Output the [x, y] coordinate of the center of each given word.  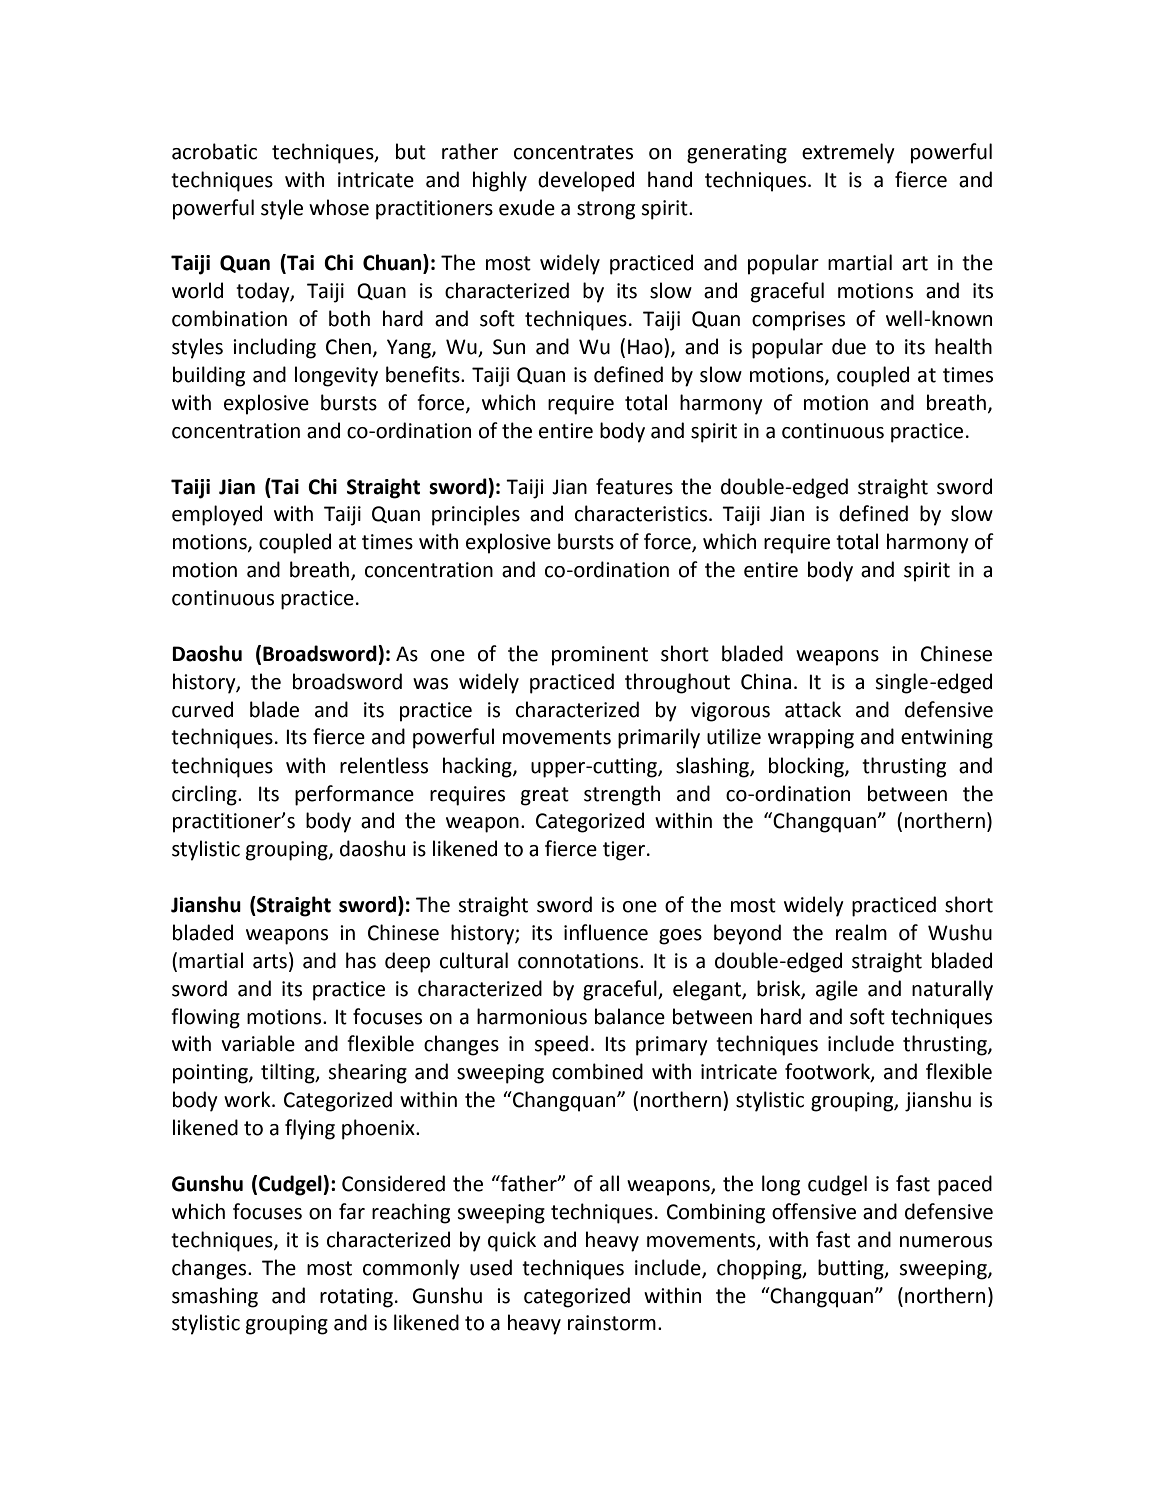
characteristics [642, 513]
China [766, 681]
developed [586, 181]
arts [270, 961]
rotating [356, 1298]
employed [217, 515]
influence [606, 932]
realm [861, 932]
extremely [848, 153]
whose [339, 207]
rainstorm [612, 1323]
